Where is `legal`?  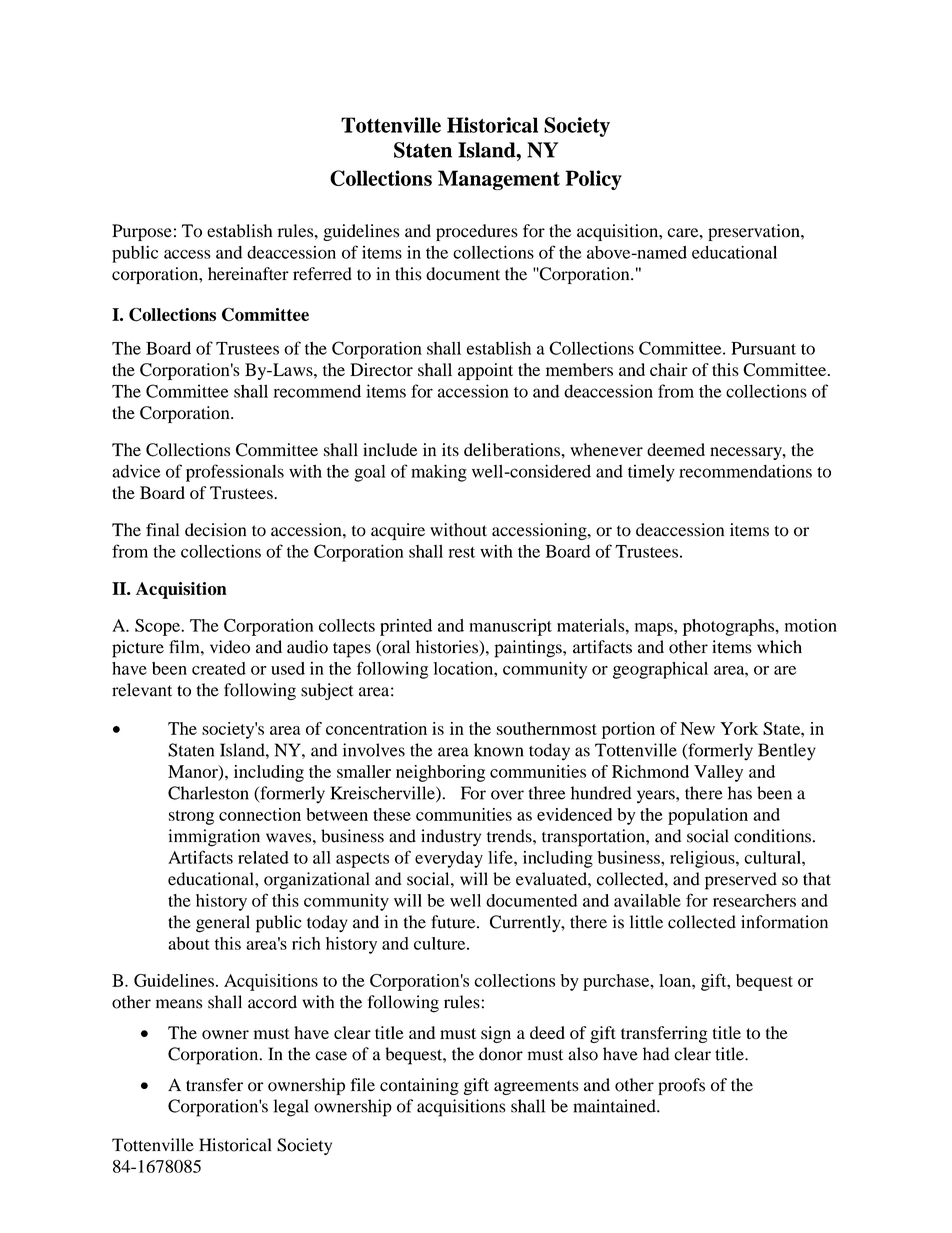 legal is located at coordinates (291, 1108).
